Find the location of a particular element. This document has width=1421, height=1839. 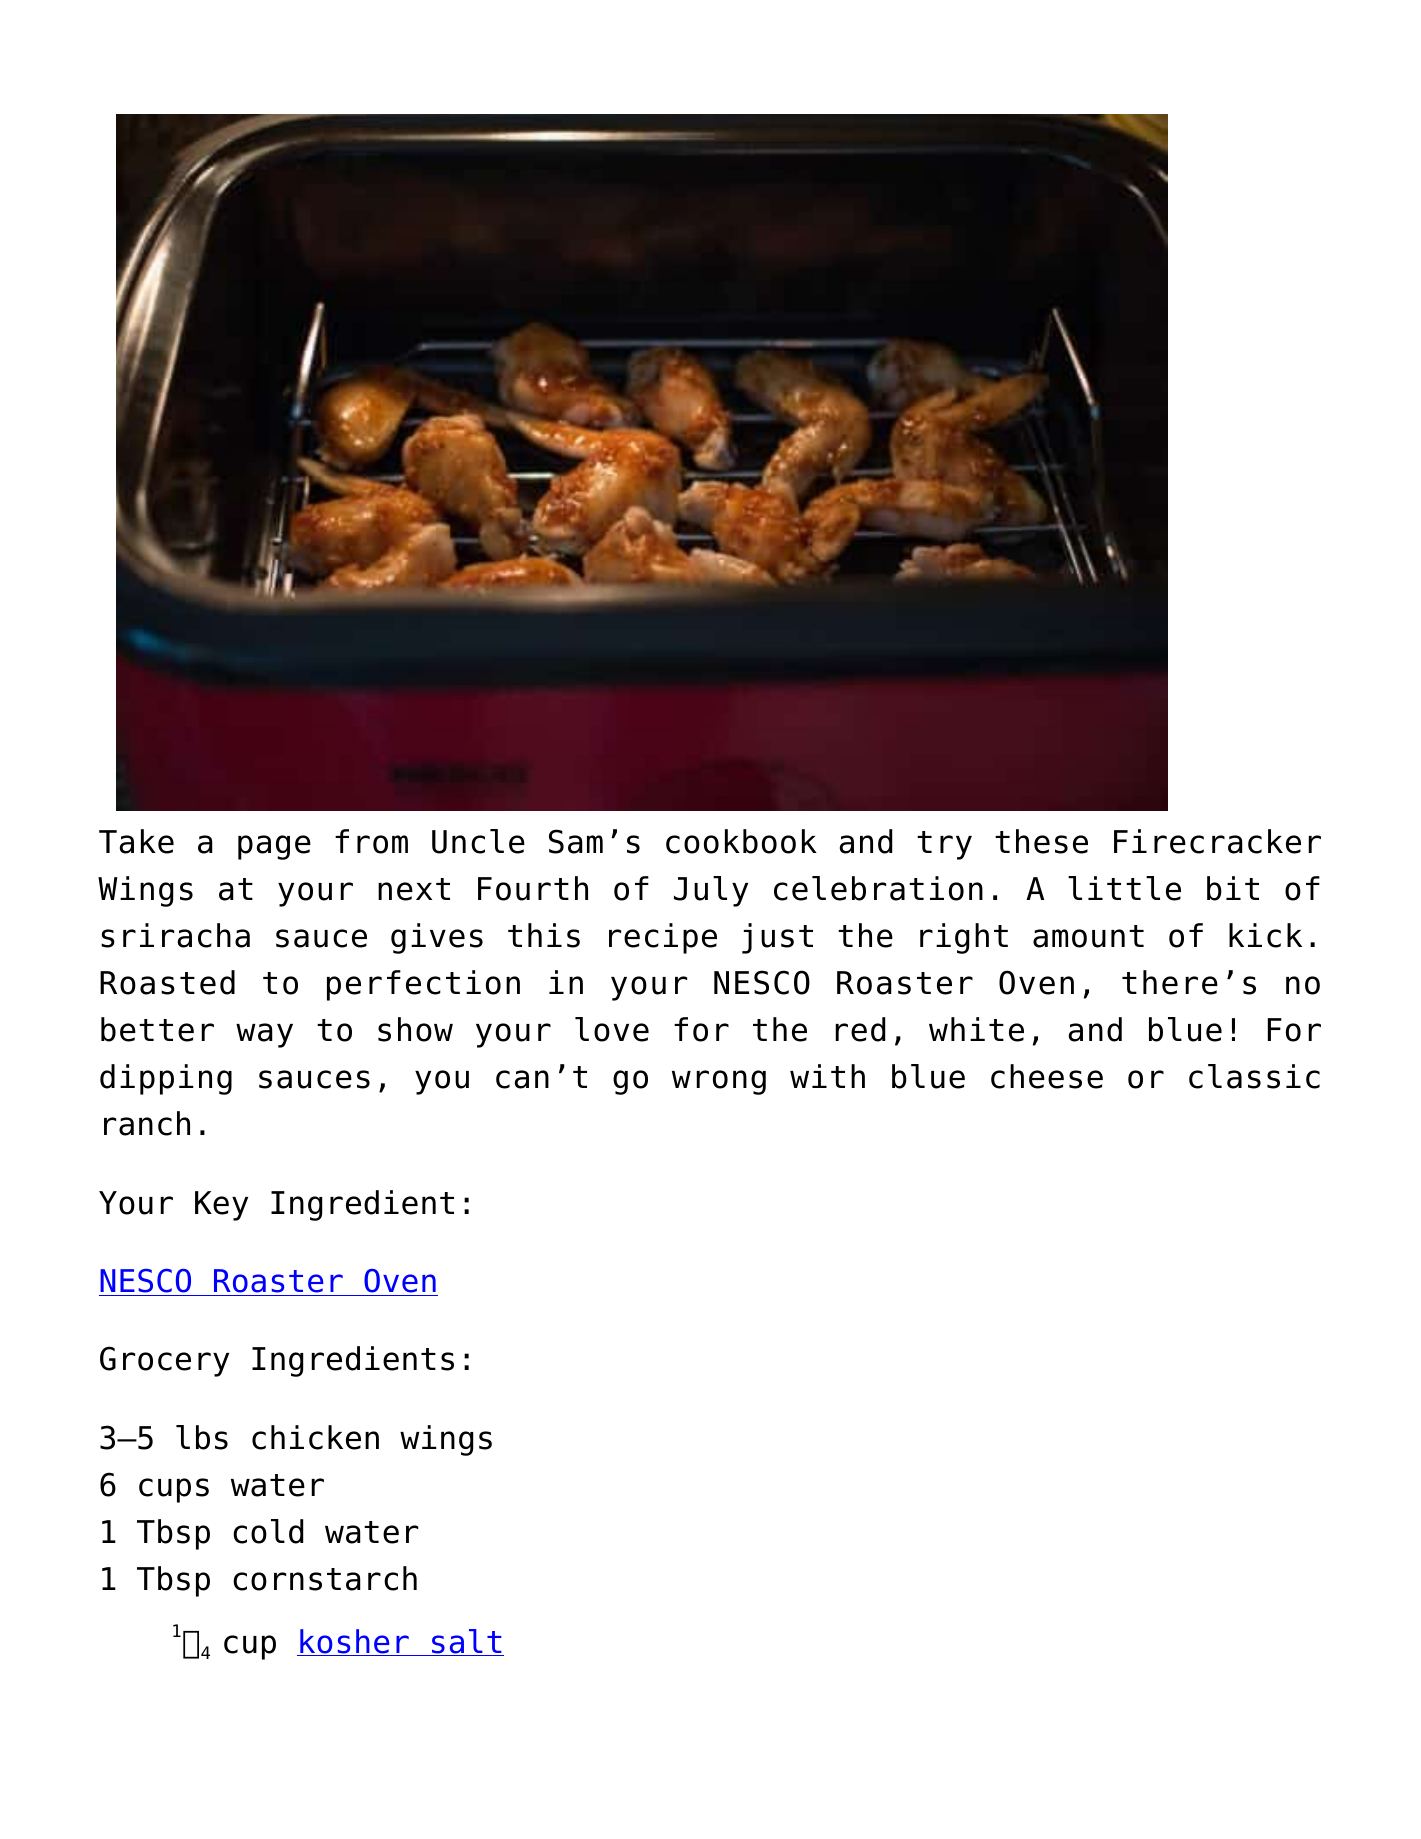

wrong is located at coordinates (719, 1082).
